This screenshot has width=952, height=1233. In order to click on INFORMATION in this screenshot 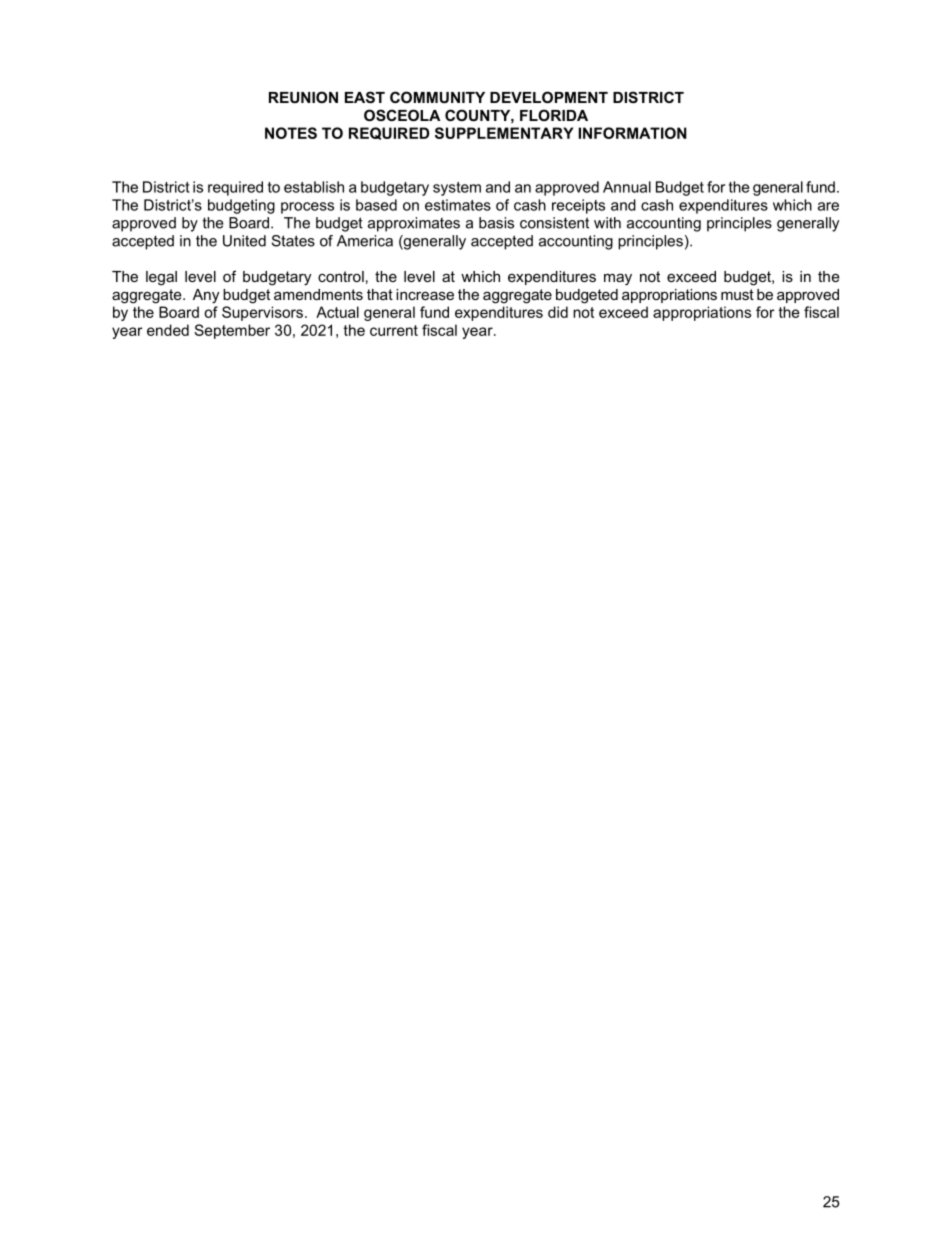, I will do `click(633, 133)`.
